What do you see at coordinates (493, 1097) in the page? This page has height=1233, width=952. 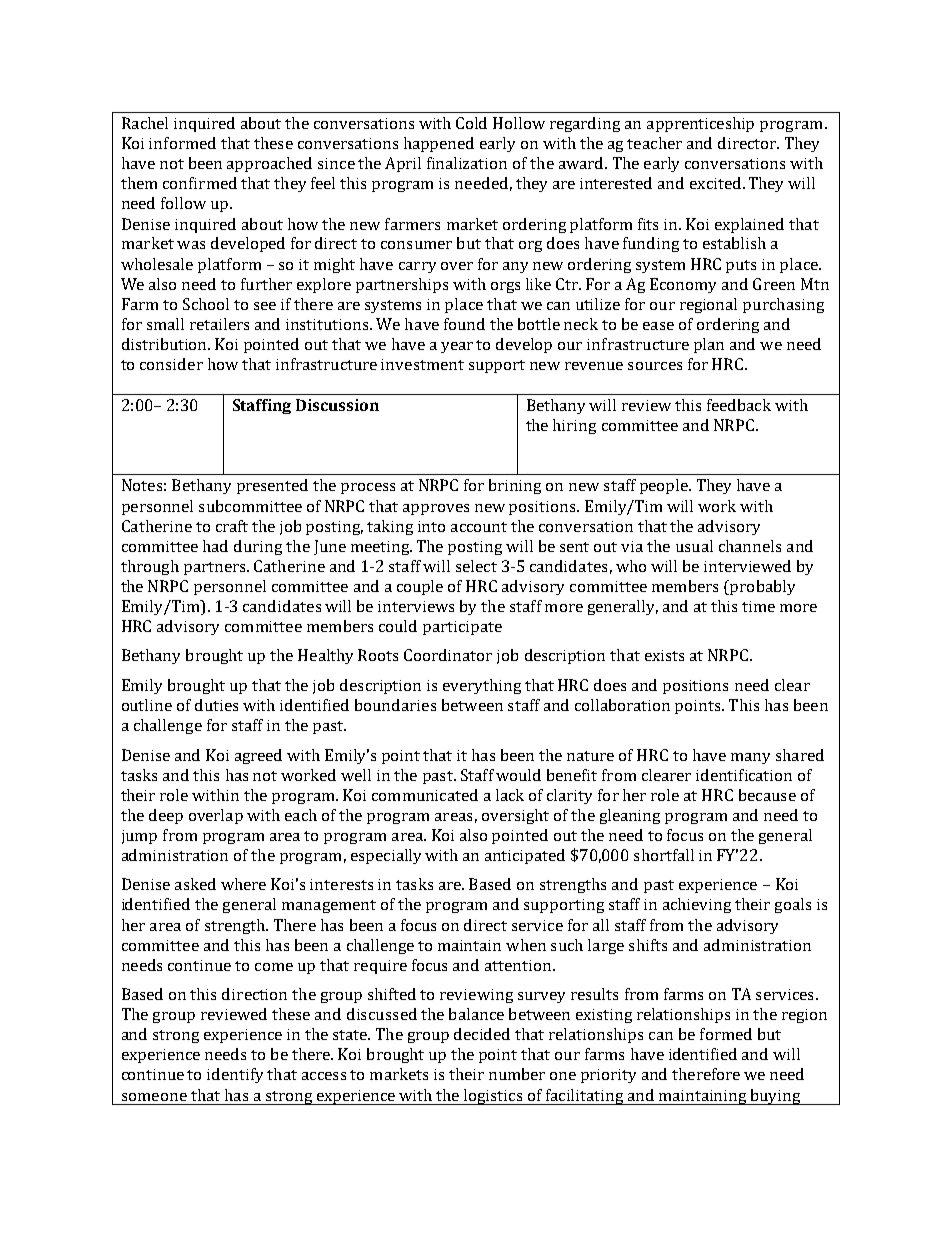 I see `logistics` at bounding box center [493, 1097].
